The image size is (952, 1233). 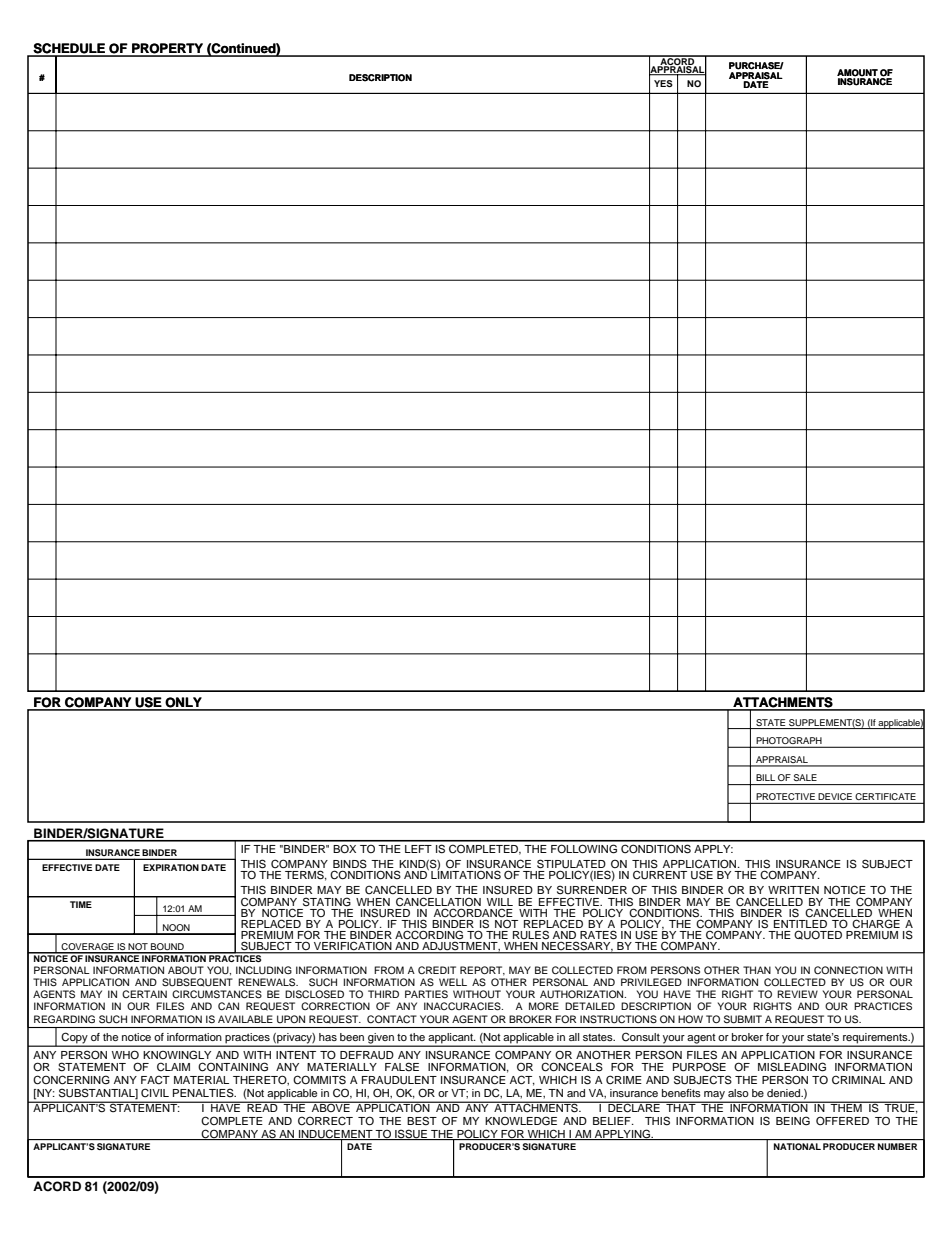 I want to click on YES, so click(x=663, y=83).
